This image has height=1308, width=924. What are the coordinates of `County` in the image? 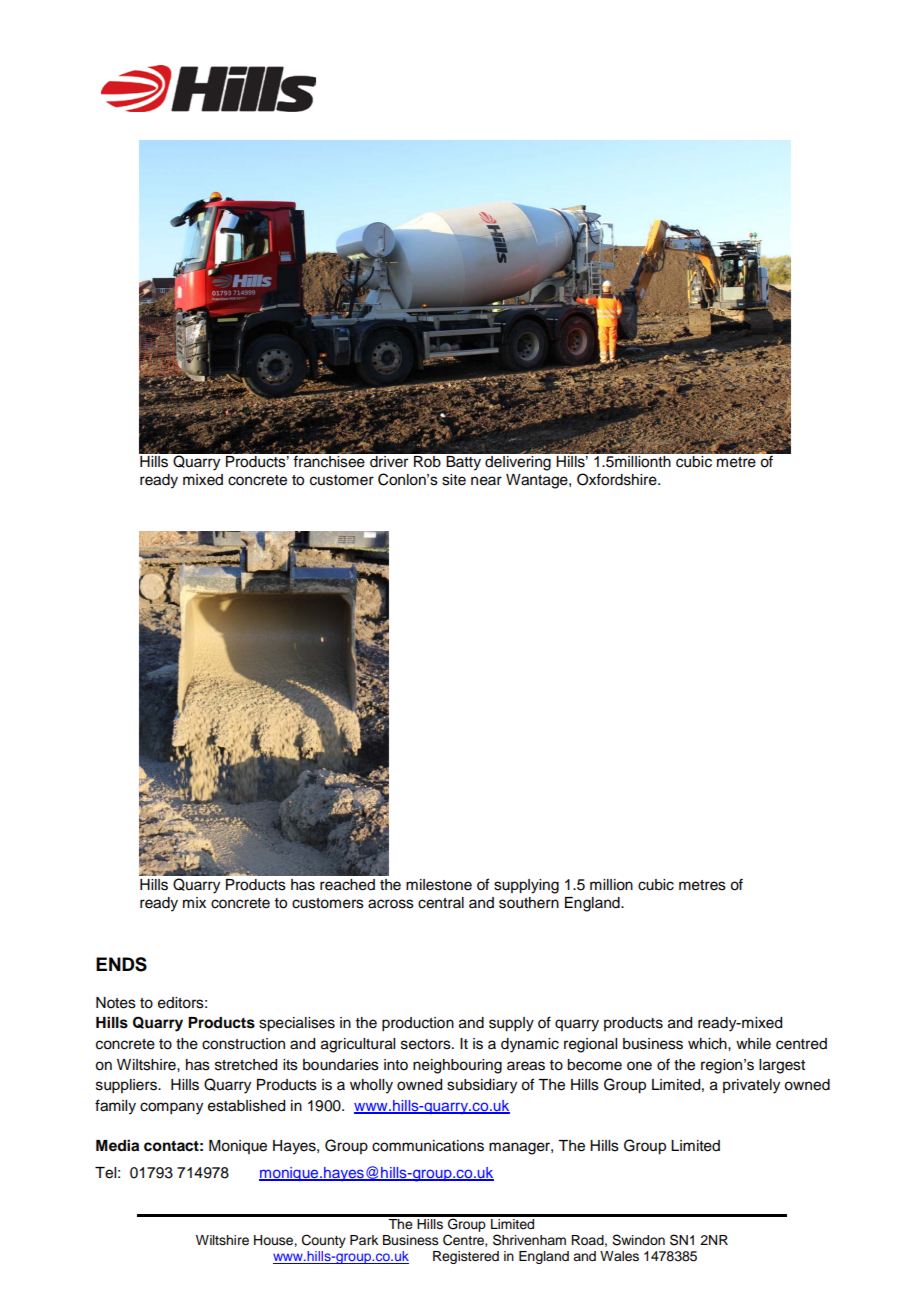 It's located at (324, 1241).
